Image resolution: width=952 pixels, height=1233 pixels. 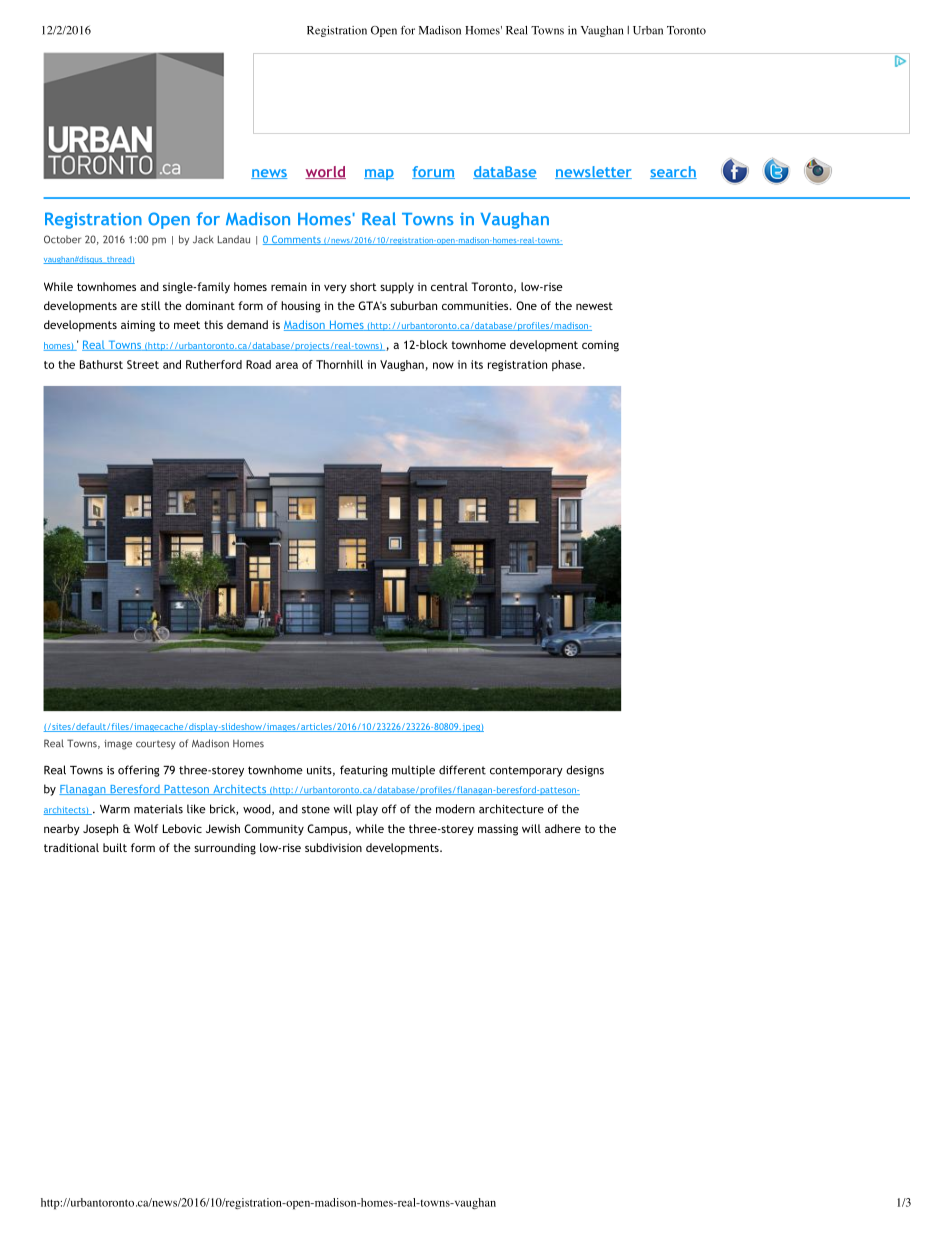 What do you see at coordinates (143, 364) in the document?
I see `Street` at bounding box center [143, 364].
